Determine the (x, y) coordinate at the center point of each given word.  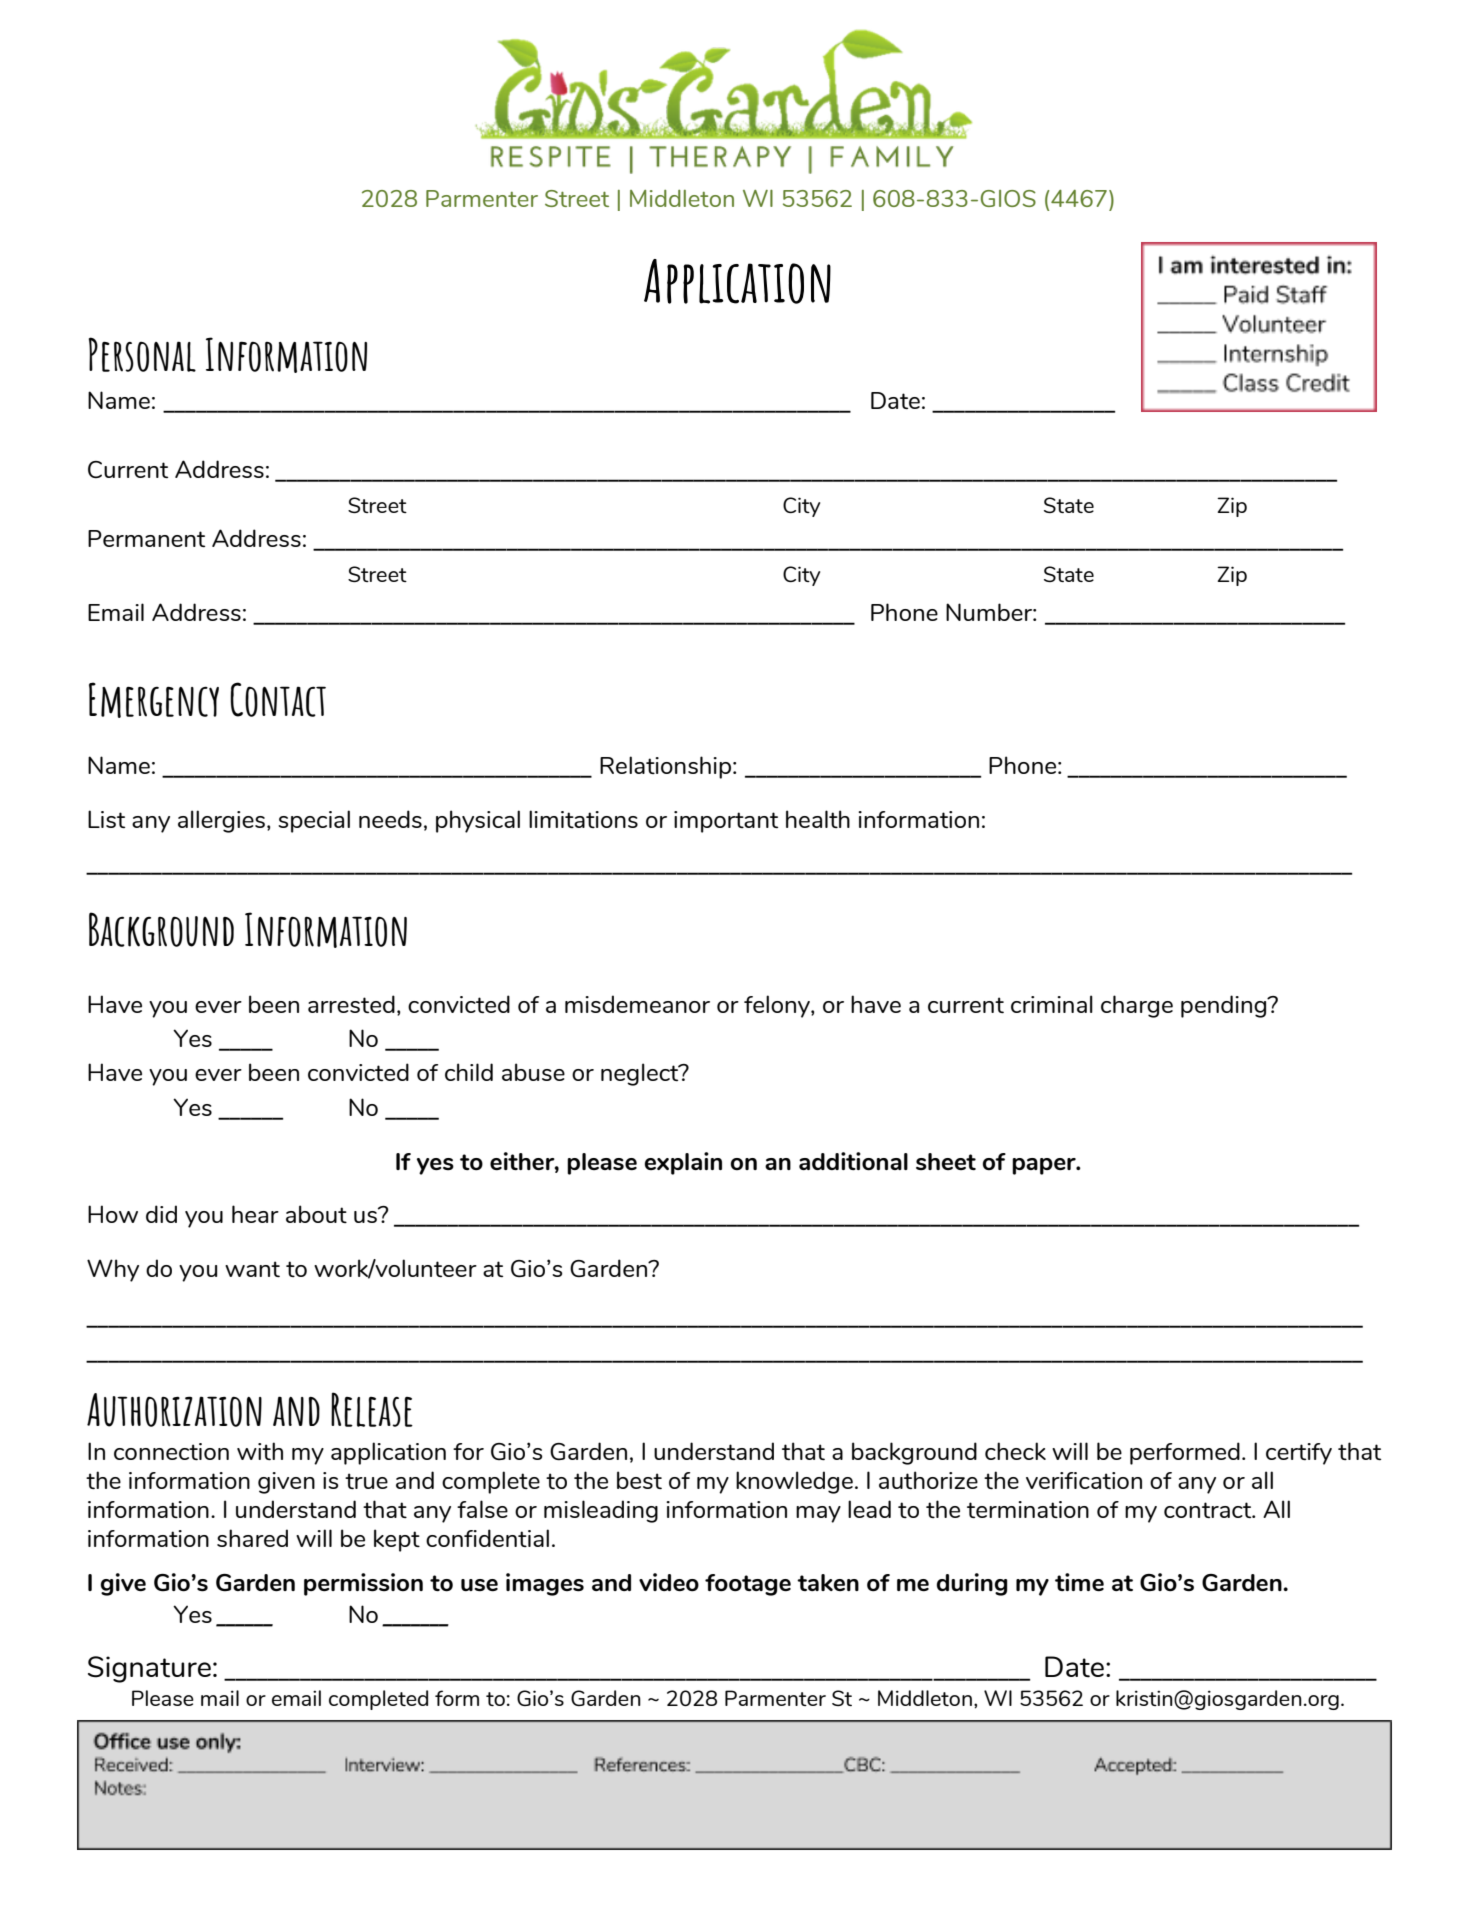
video (669, 1582)
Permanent (146, 538)
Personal (142, 354)
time (1079, 1582)
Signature (149, 1669)
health (818, 819)
